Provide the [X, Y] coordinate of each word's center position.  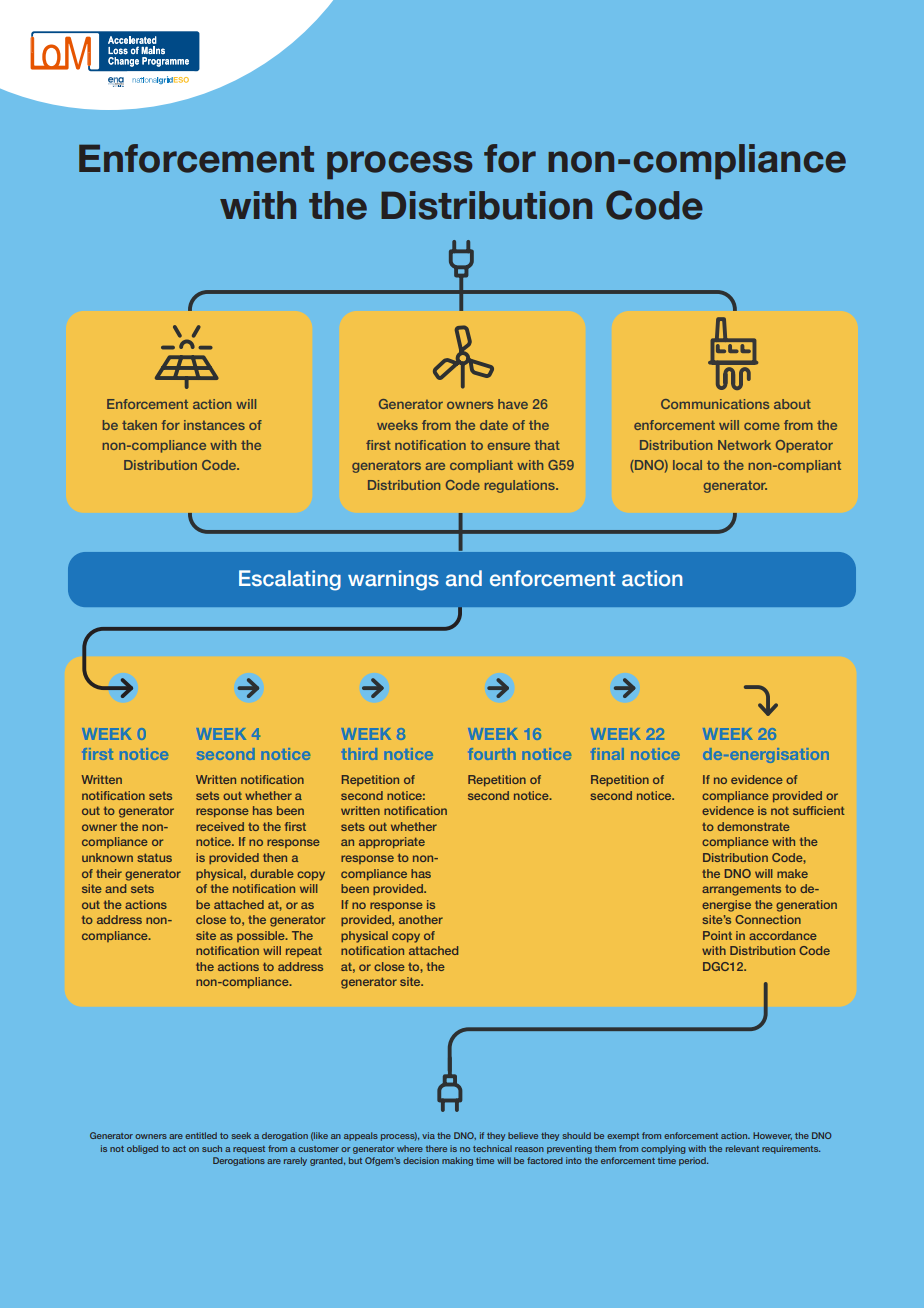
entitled [201, 1135]
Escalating [290, 580]
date [494, 425]
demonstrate [753, 826]
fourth [492, 754]
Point [717, 935]
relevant [742, 1148]
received [220, 826]
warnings [393, 580]
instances [214, 425]
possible [262, 936]
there [436, 1148]
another [421, 919]
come [762, 426]
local [687, 465]
